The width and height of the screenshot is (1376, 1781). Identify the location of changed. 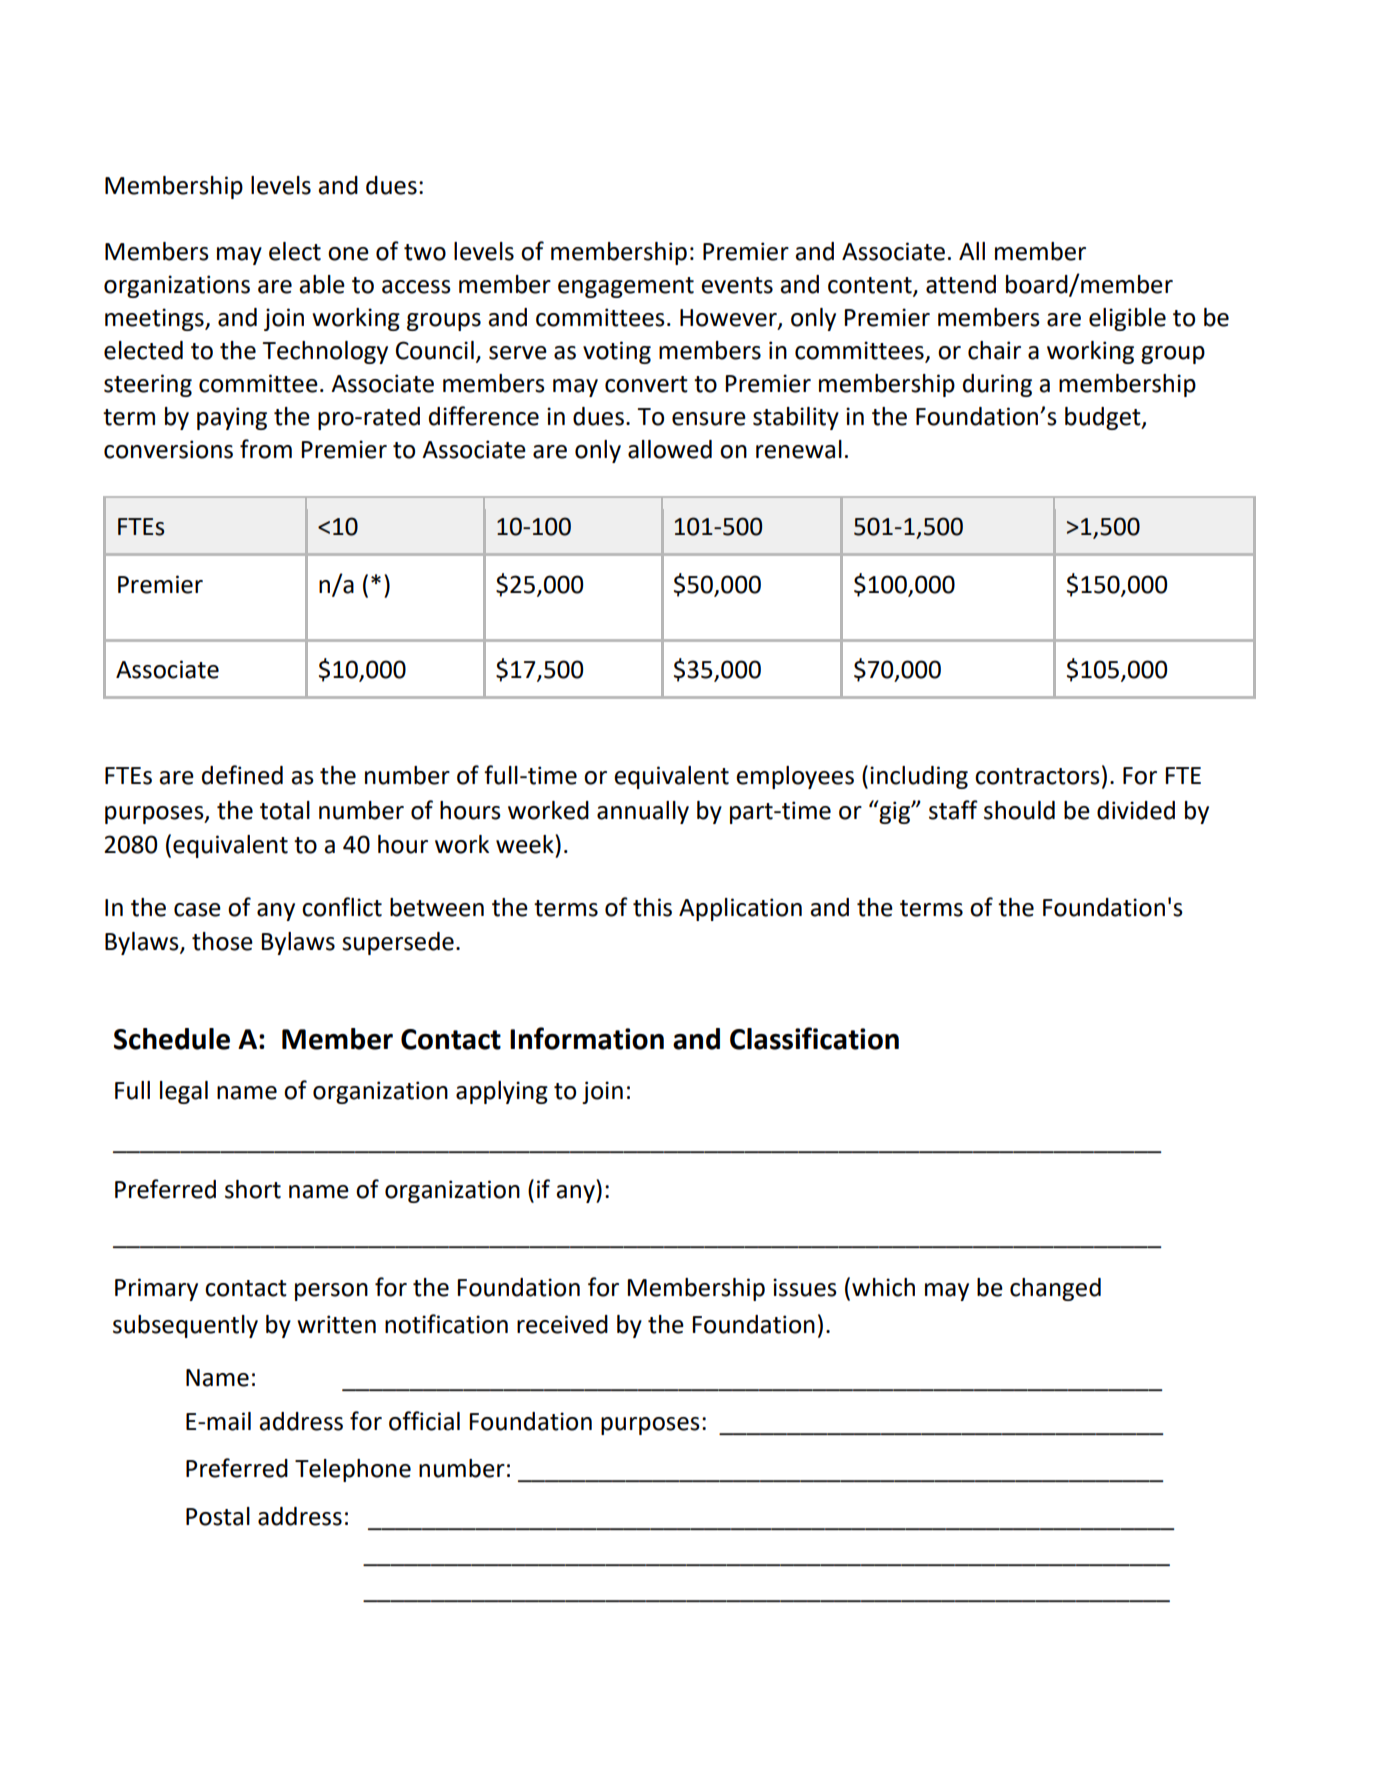
(1055, 1289).
